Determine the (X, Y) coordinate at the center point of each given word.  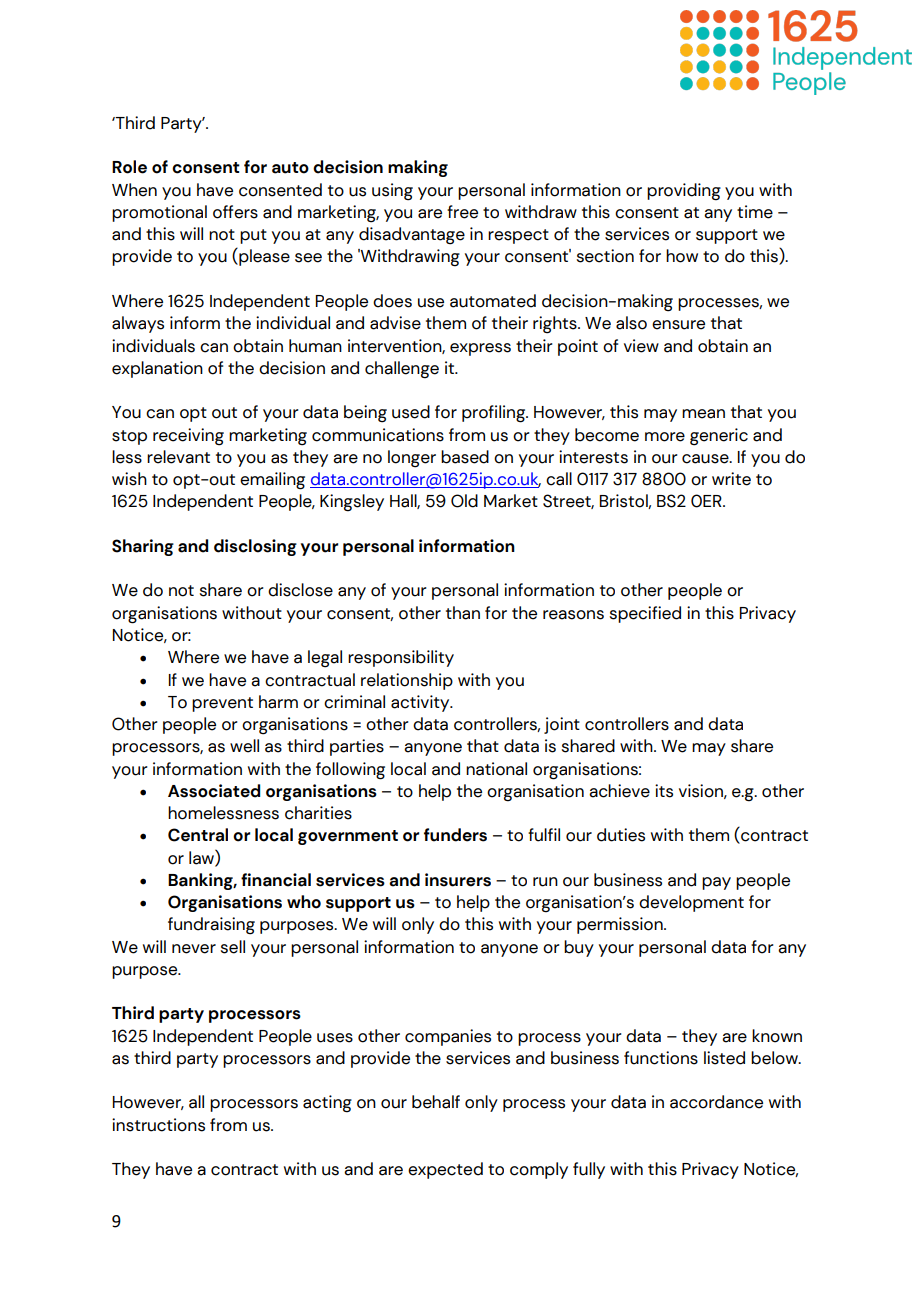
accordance (716, 1102)
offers (235, 212)
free (462, 212)
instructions (158, 1125)
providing (684, 192)
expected (445, 1170)
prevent (222, 704)
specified (645, 614)
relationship (407, 681)
